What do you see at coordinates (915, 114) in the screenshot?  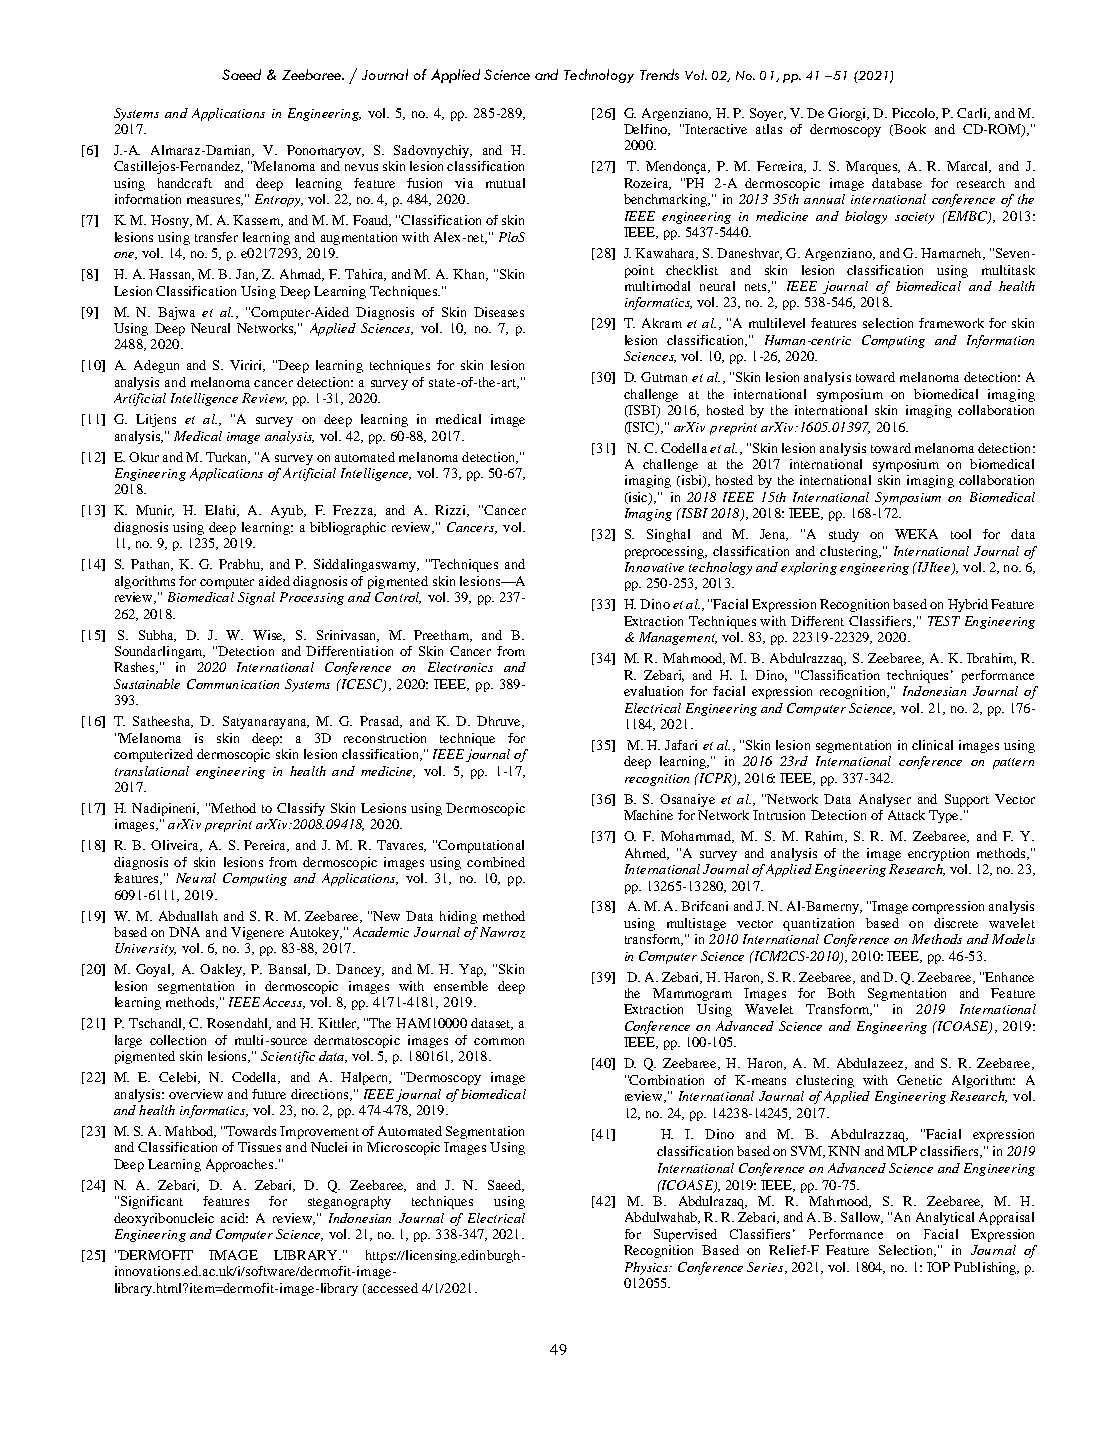 I see `Piccolo` at bounding box center [915, 114].
